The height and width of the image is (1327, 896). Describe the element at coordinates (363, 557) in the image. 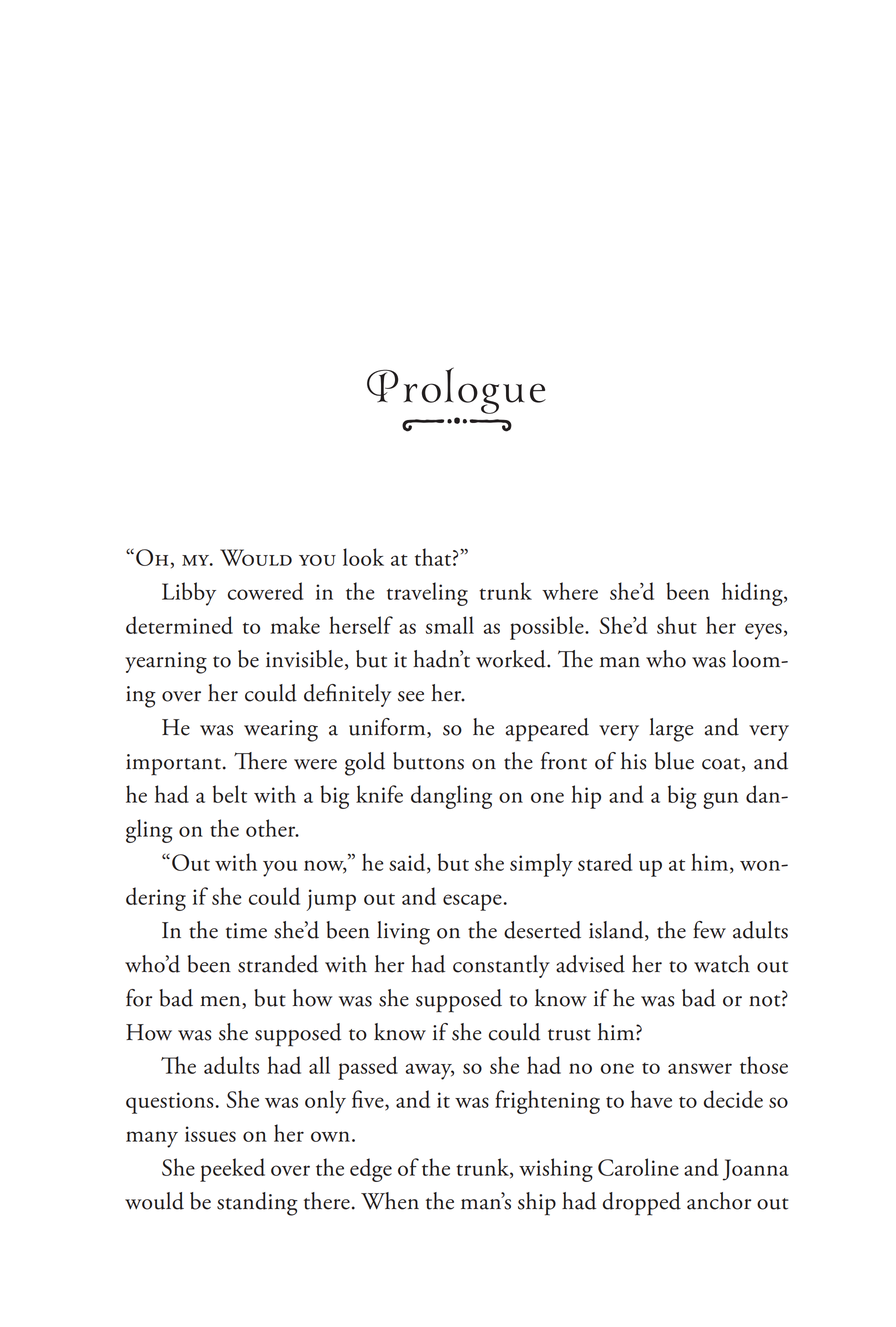

I see `look` at that location.
